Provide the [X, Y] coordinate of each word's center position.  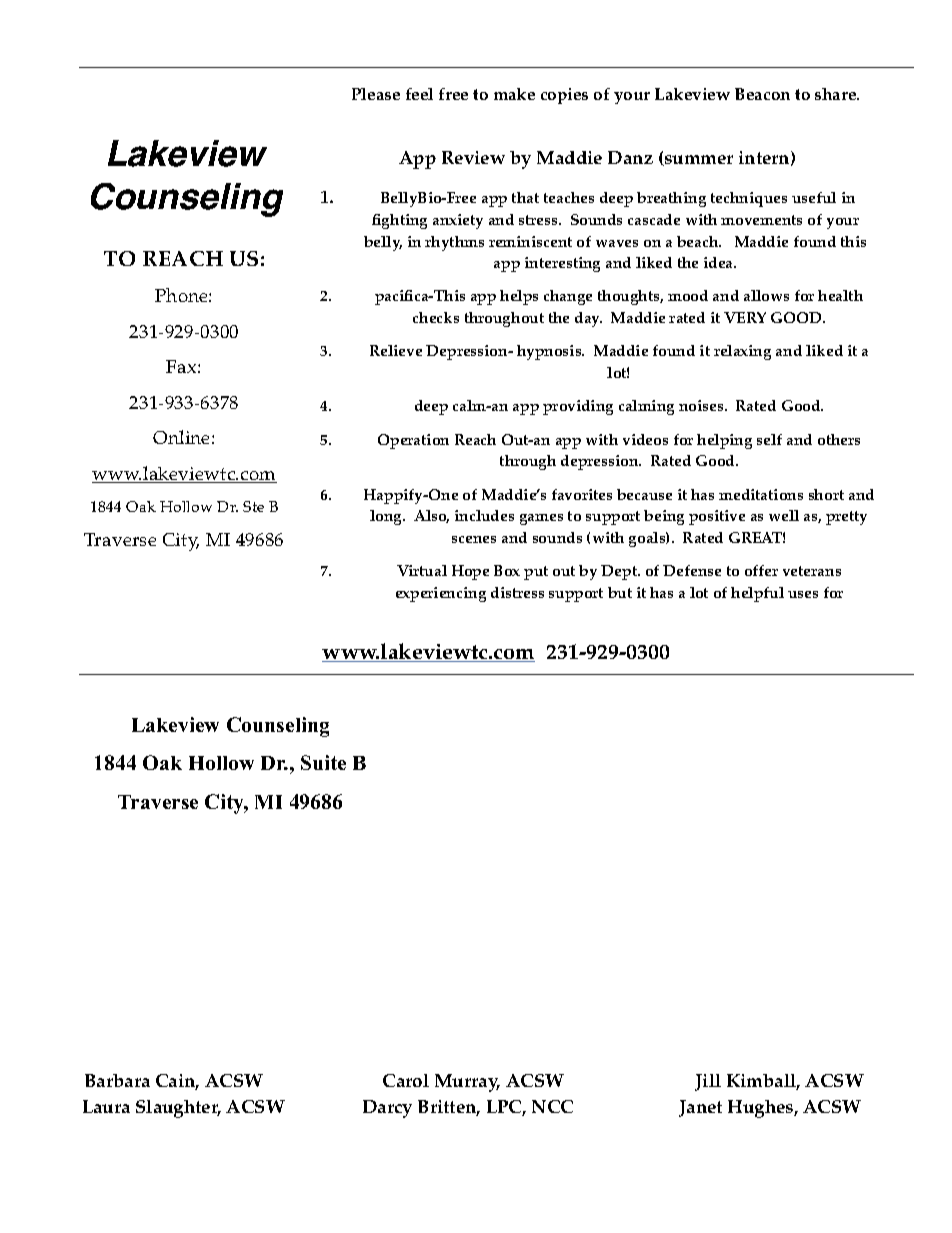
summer [698, 160]
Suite [323, 762]
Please [376, 94]
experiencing [441, 594]
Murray [467, 1083]
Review [473, 157]
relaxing [742, 352]
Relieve [396, 350]
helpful [757, 594]
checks [436, 317]
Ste [253, 506]
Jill [708, 1082]
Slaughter [178, 1109]
